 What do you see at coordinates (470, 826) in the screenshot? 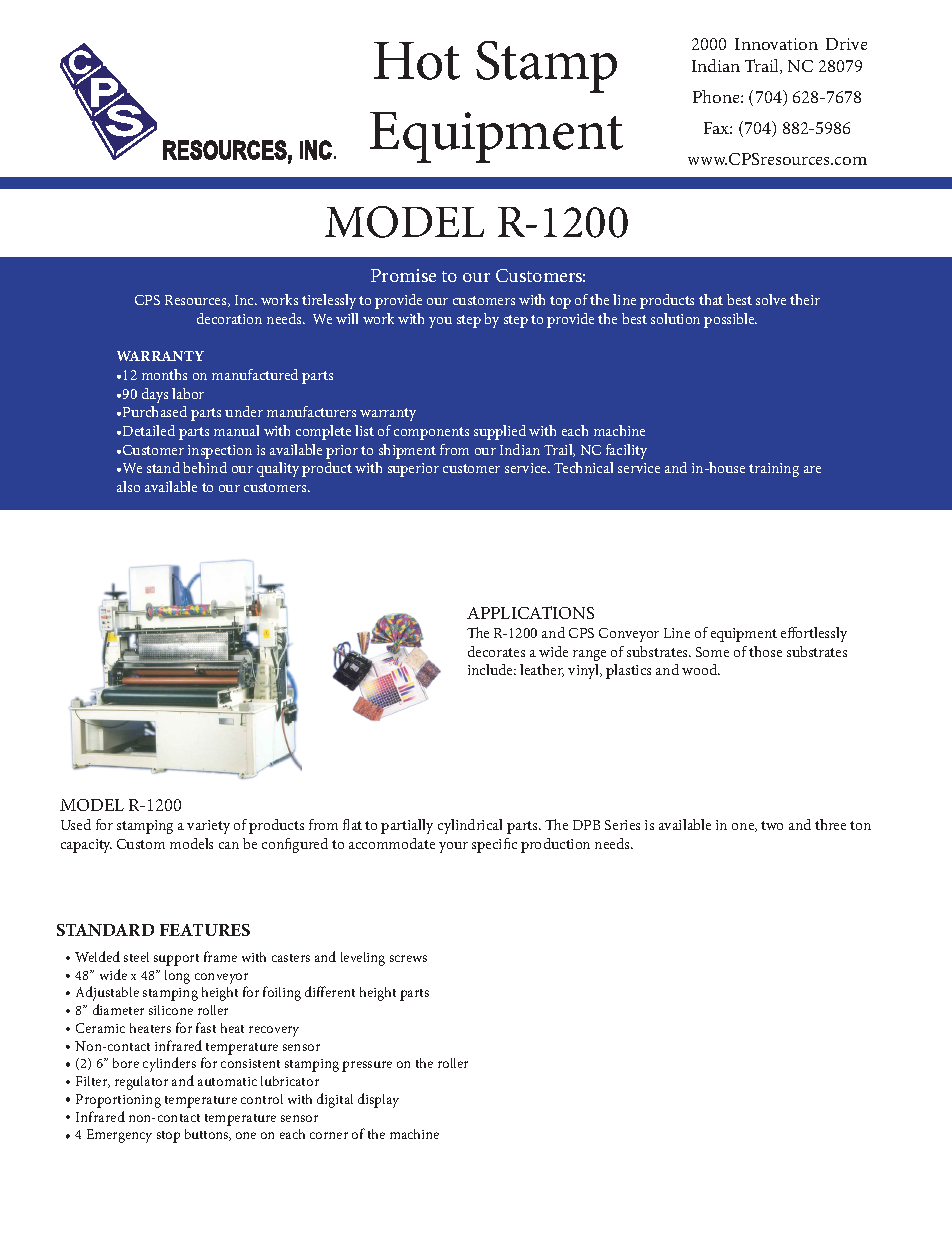
I see `cylindrical` at bounding box center [470, 826].
